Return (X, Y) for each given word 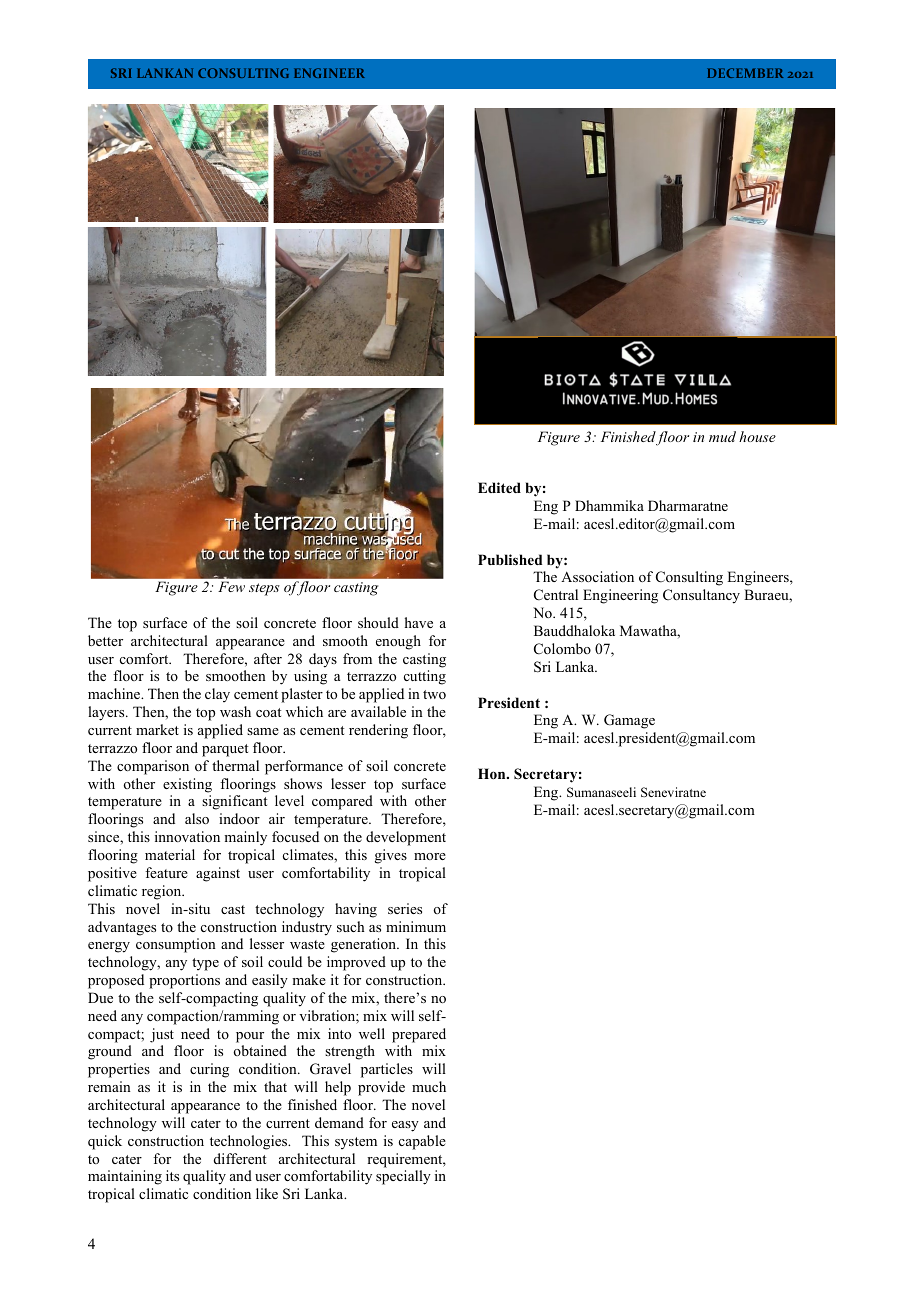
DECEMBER (745, 73)
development (406, 838)
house (757, 436)
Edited (499, 487)
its (172, 1175)
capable (422, 1142)
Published (510, 559)
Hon (493, 773)
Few (231, 586)
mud (722, 436)
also (197, 818)
